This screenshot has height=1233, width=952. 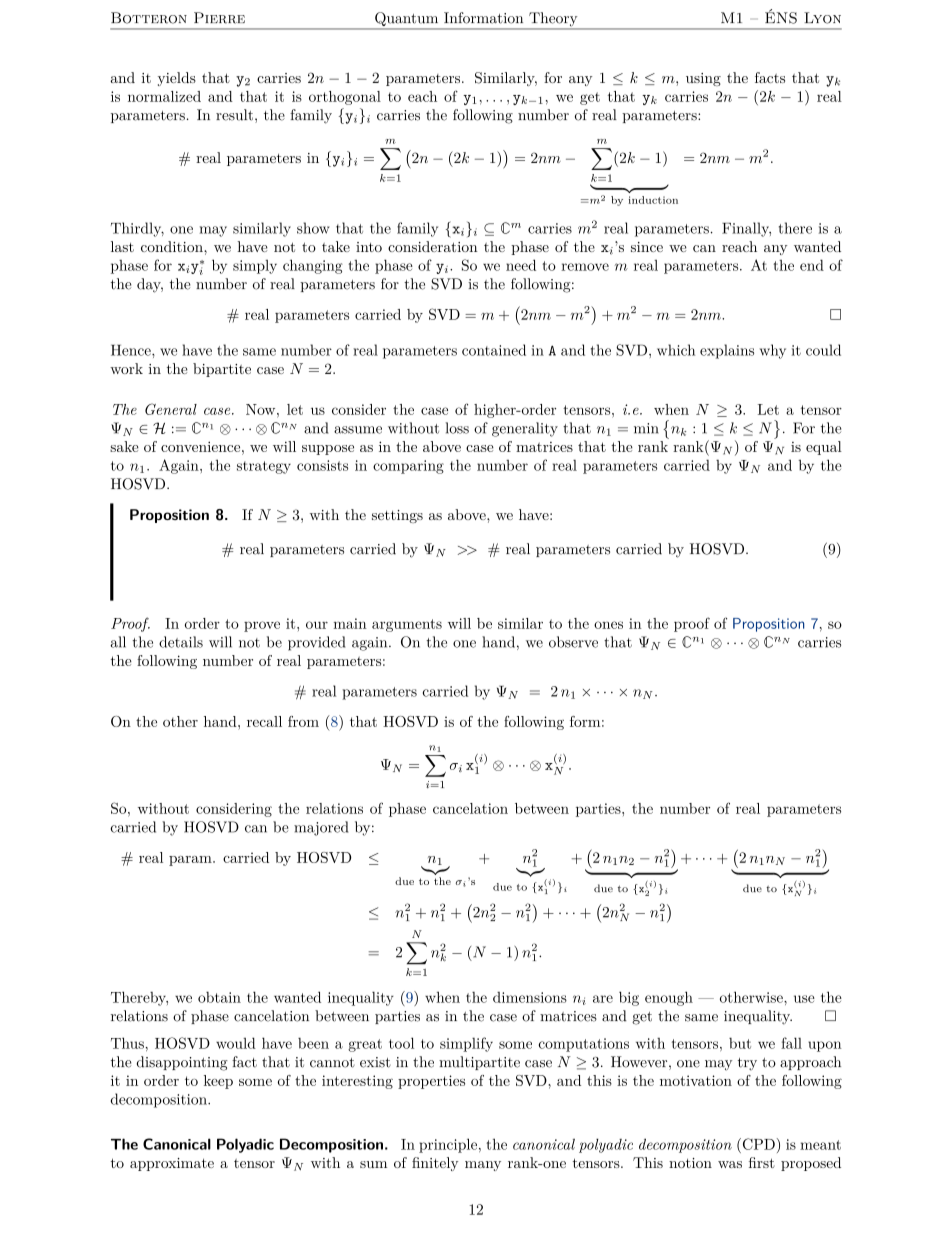 I want to click on contained, so click(x=494, y=350).
